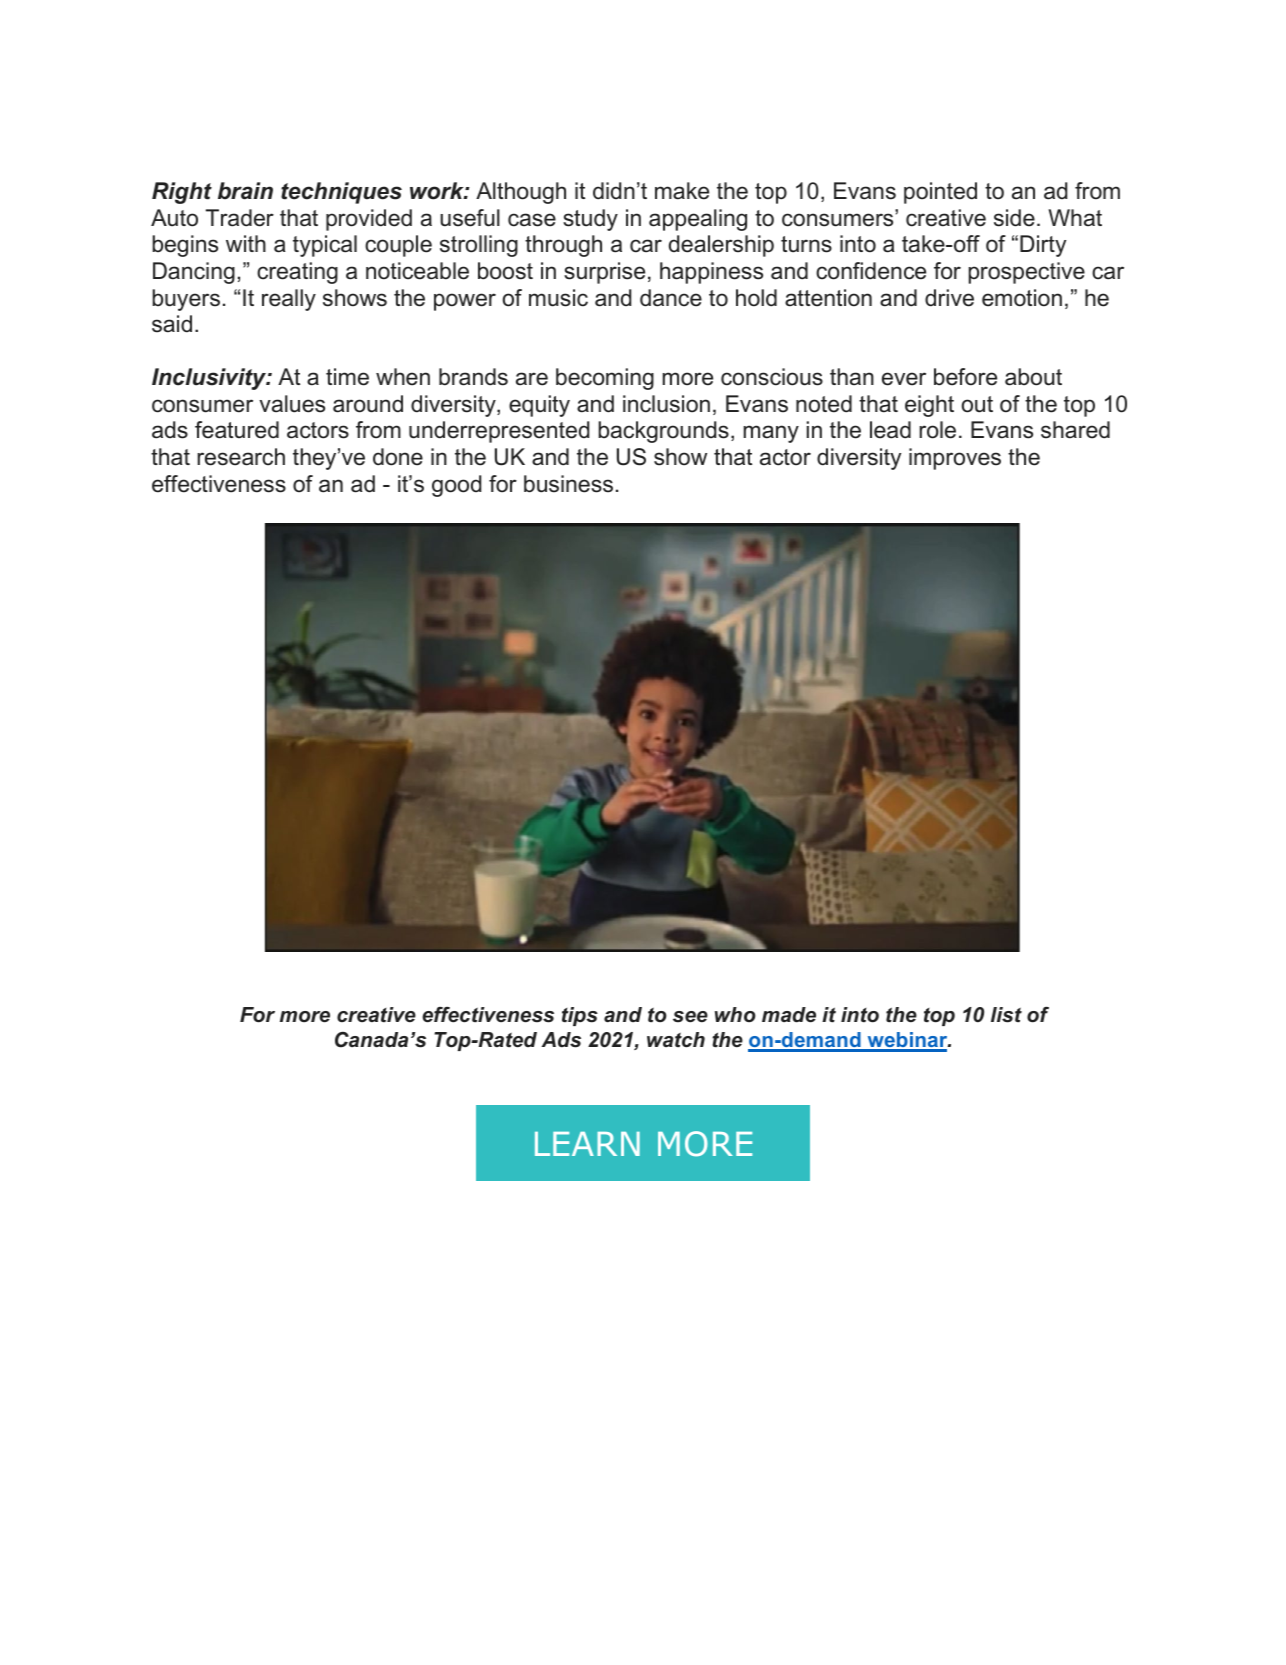  Describe the element at coordinates (241, 457) in the screenshot. I see `research` at that location.
